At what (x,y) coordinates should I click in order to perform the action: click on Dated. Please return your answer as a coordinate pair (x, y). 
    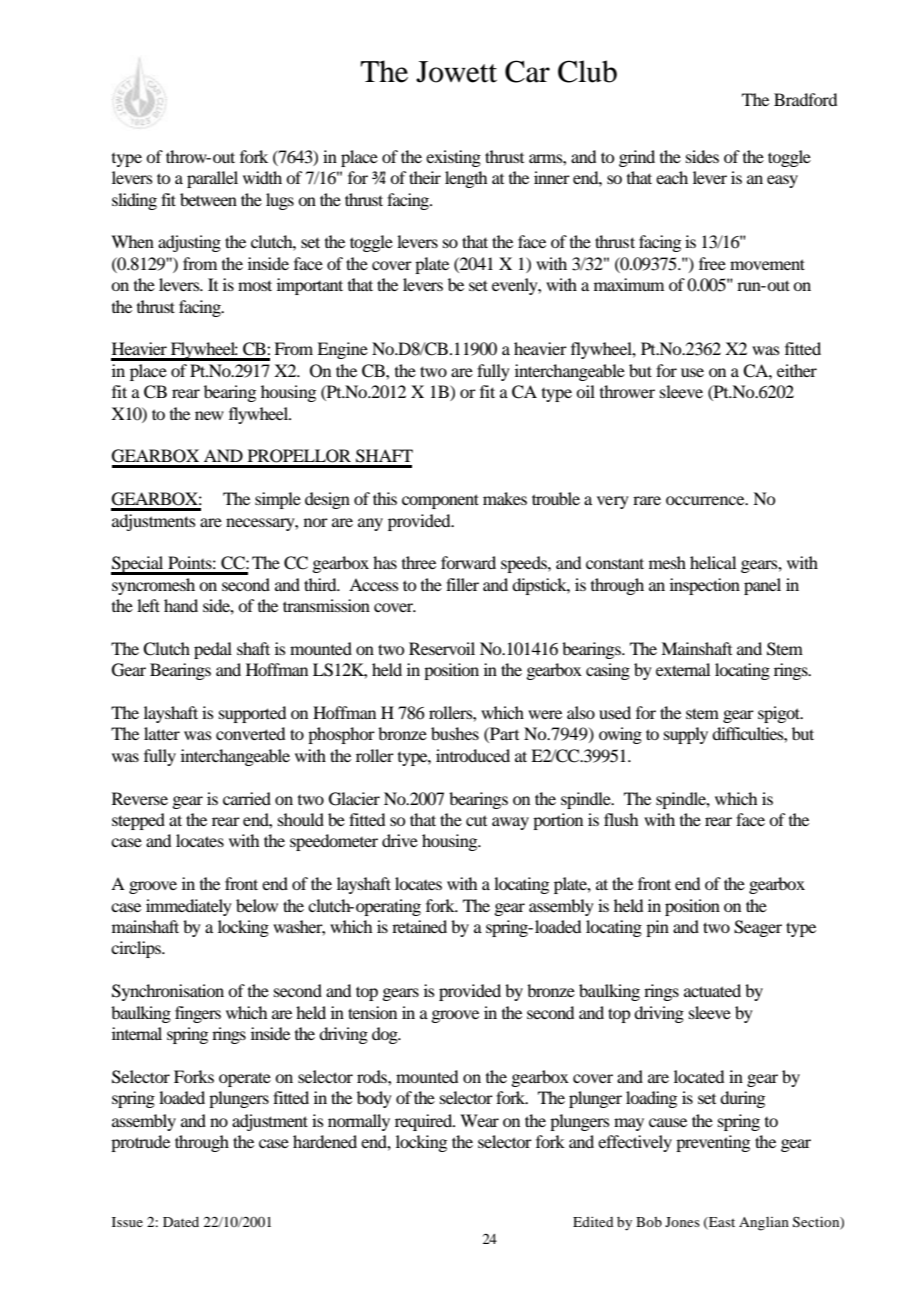
    Looking at the image, I should click on (181, 1222).
